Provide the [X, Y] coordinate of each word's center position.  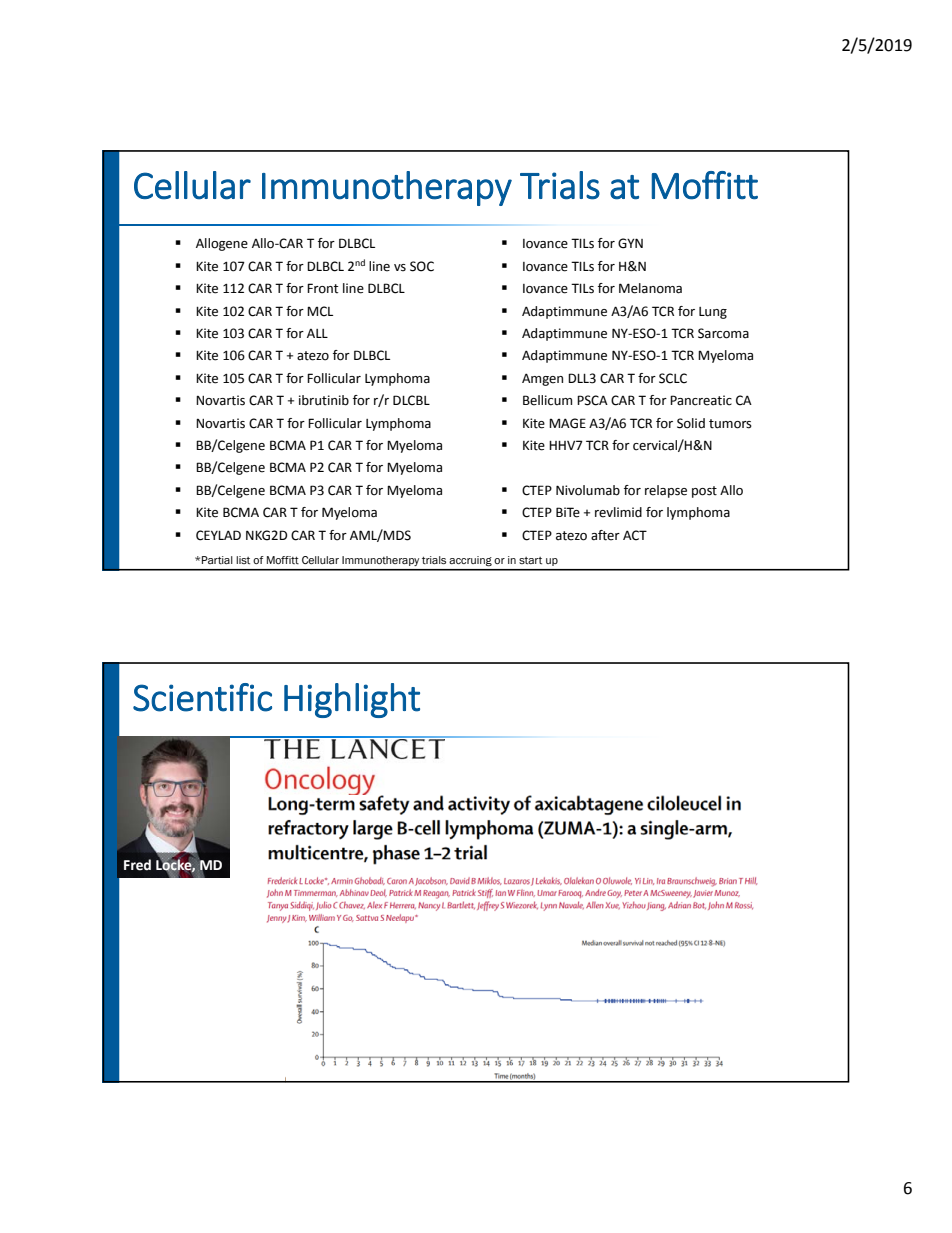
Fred [137, 865]
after [605, 535]
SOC [422, 266]
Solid [691, 423]
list [243, 560]
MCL [320, 311]
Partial [217, 560]
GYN [630, 243]
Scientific [202, 697]
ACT [635, 535]
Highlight [352, 700]
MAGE [567, 423]
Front [322, 288]
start [530, 560]
